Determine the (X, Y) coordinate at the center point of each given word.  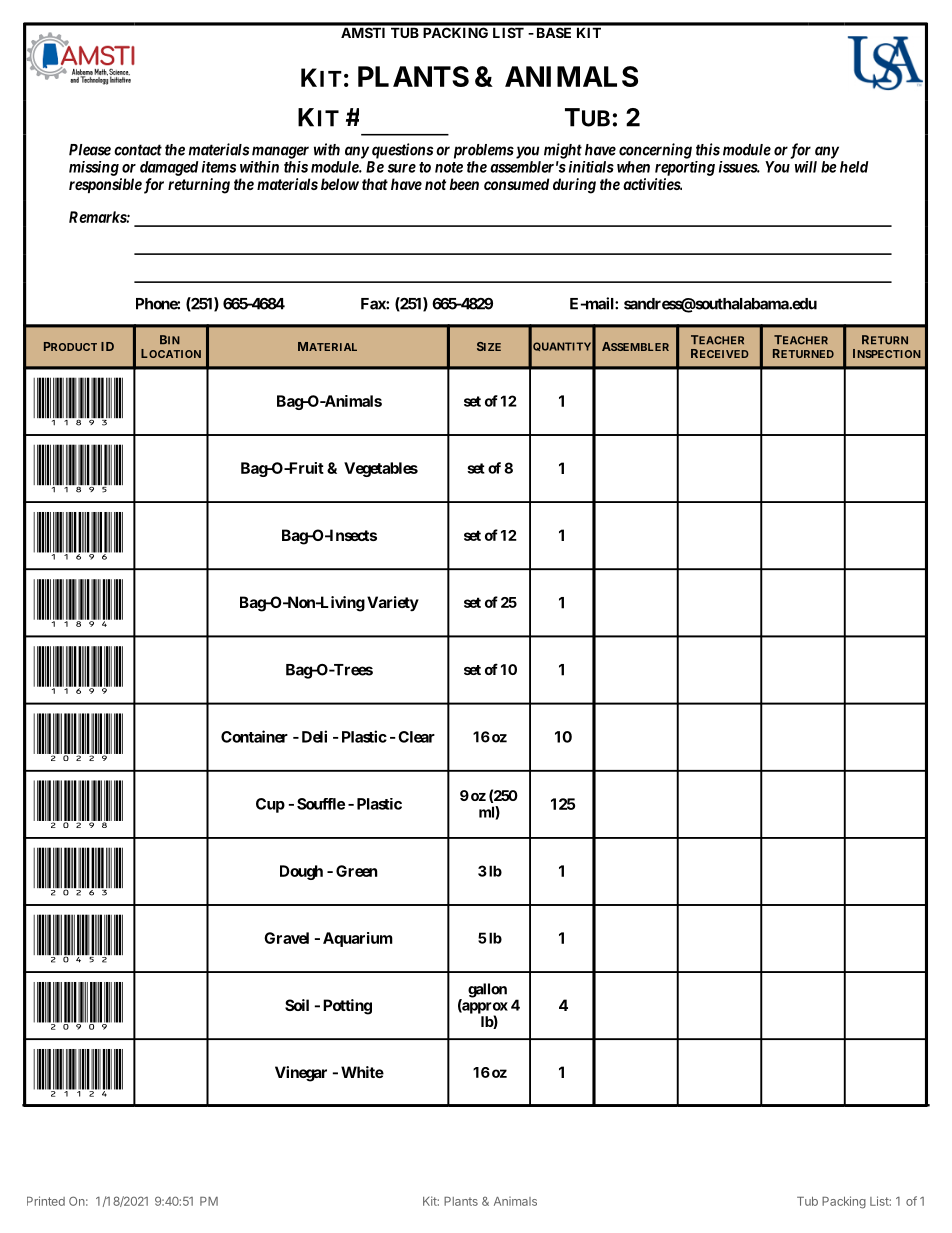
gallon (487, 990)
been (464, 184)
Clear (416, 737)
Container (254, 736)
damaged (169, 168)
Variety (393, 604)
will (806, 167)
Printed (46, 1201)
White (362, 1072)
